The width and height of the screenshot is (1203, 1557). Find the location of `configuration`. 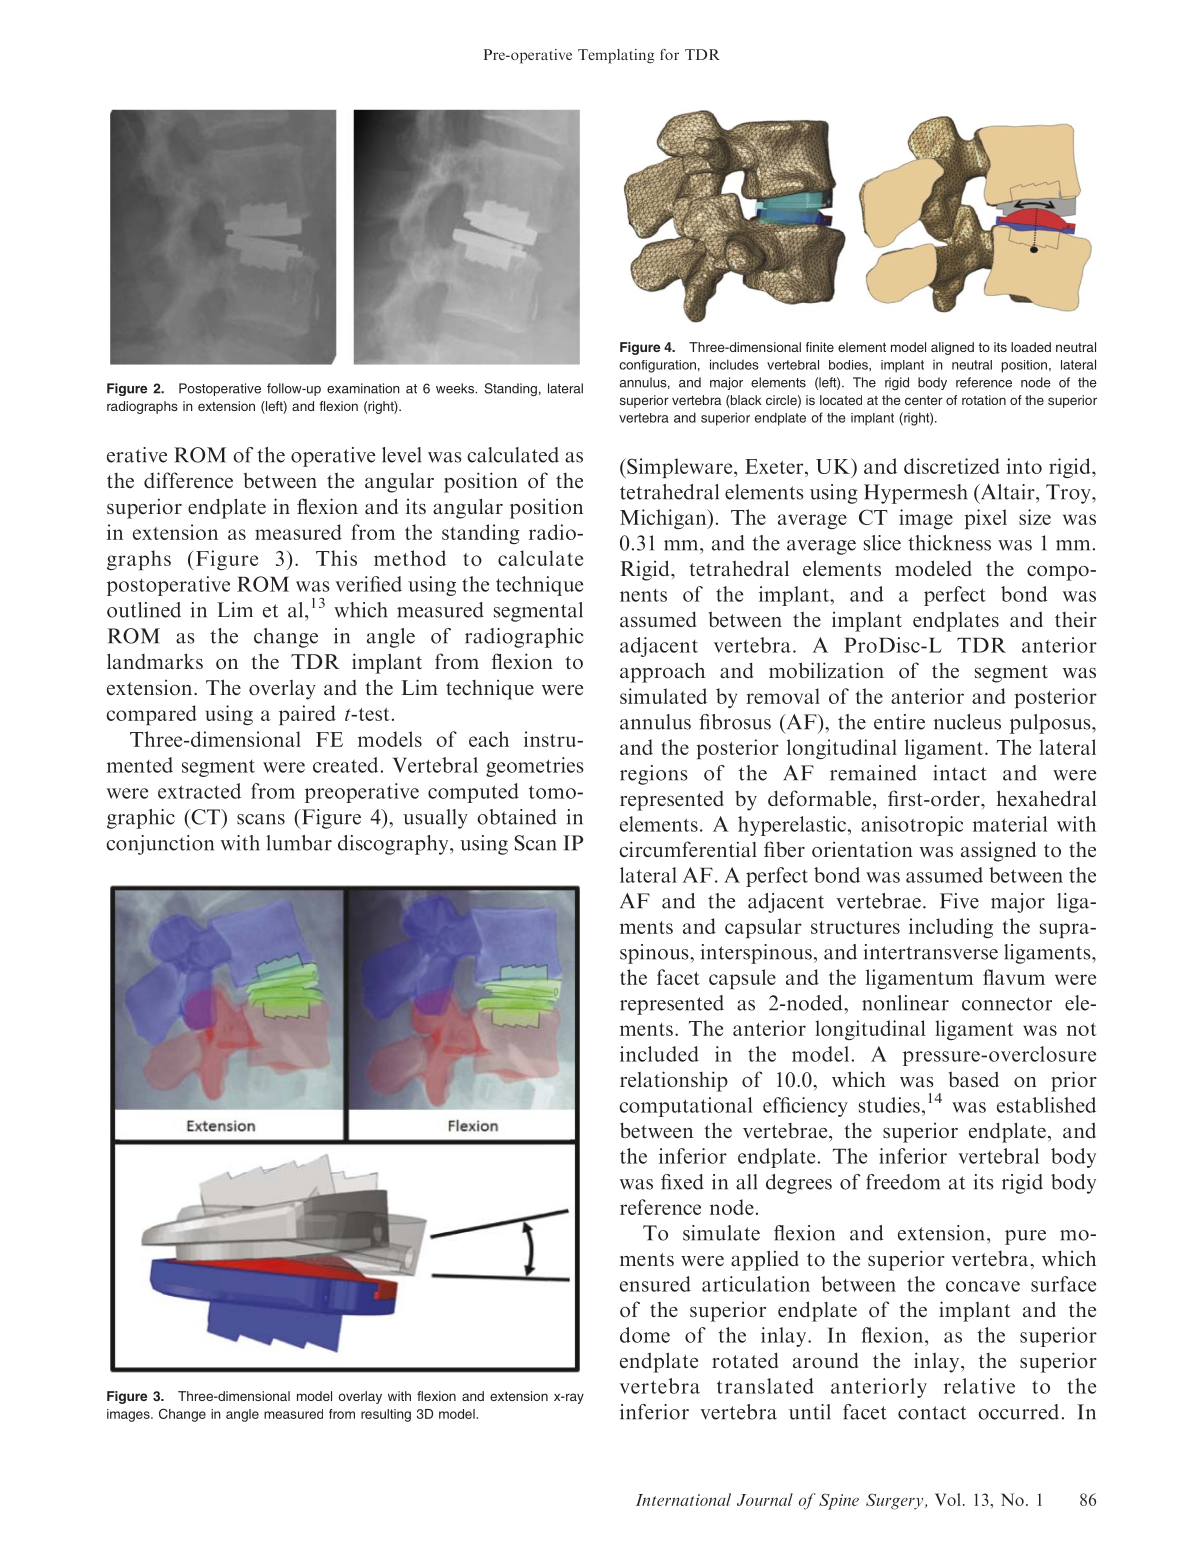

configuration is located at coordinates (657, 366).
